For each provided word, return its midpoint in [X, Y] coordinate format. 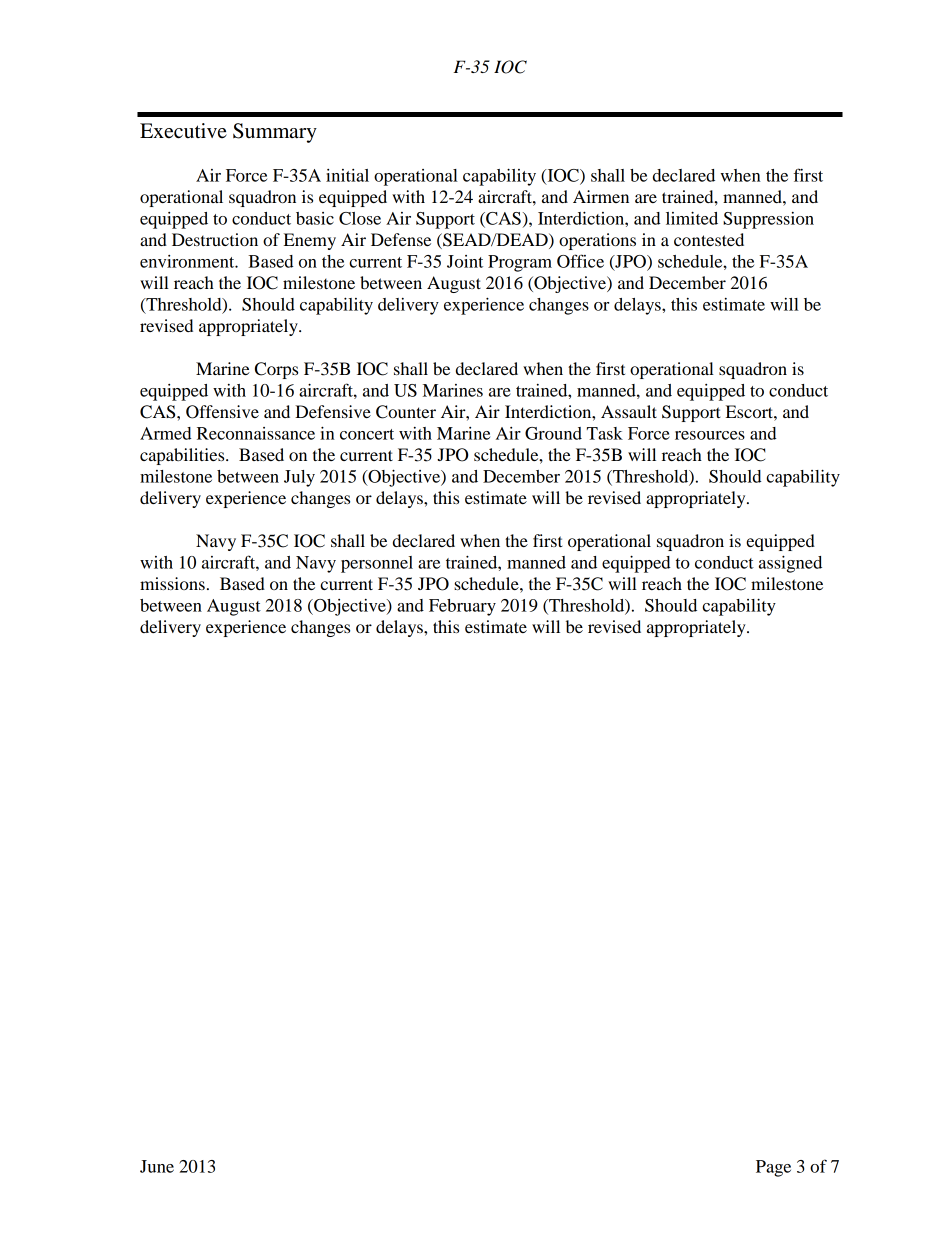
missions [172, 583]
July [299, 478]
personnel [377, 564]
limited [692, 218]
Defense [401, 239]
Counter [406, 412]
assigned [790, 564]
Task [605, 433]
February [462, 607]
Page [773, 1168]
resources [710, 435]
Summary [275, 133]
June [157, 1166]
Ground [553, 433]
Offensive [222, 412]
